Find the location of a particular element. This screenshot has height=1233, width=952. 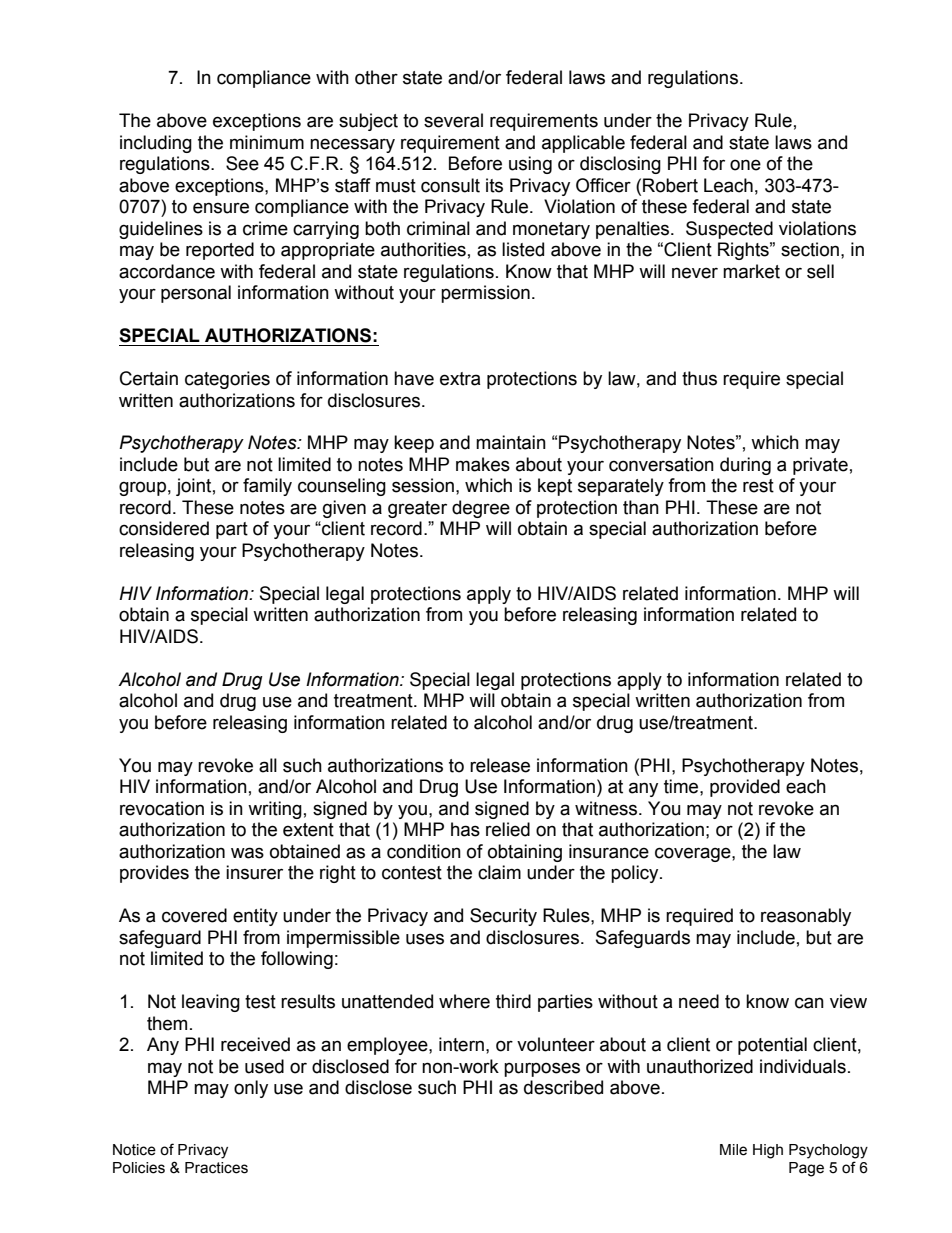

using is located at coordinates (530, 165).
